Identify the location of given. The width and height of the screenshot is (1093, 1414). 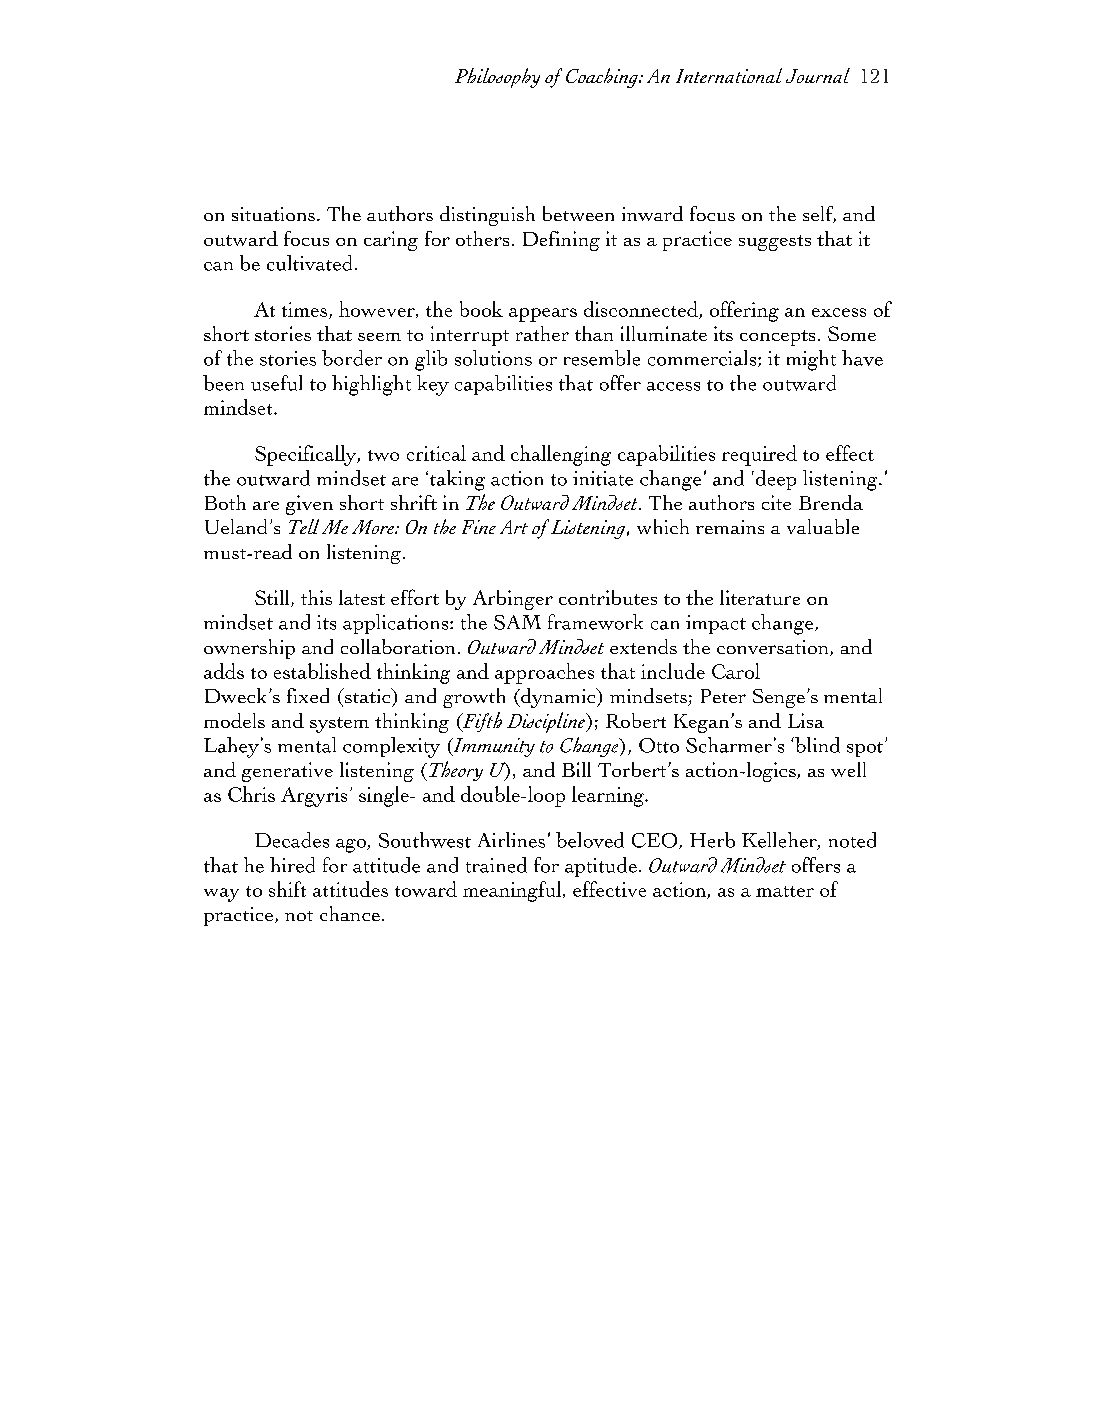
(309, 505).
